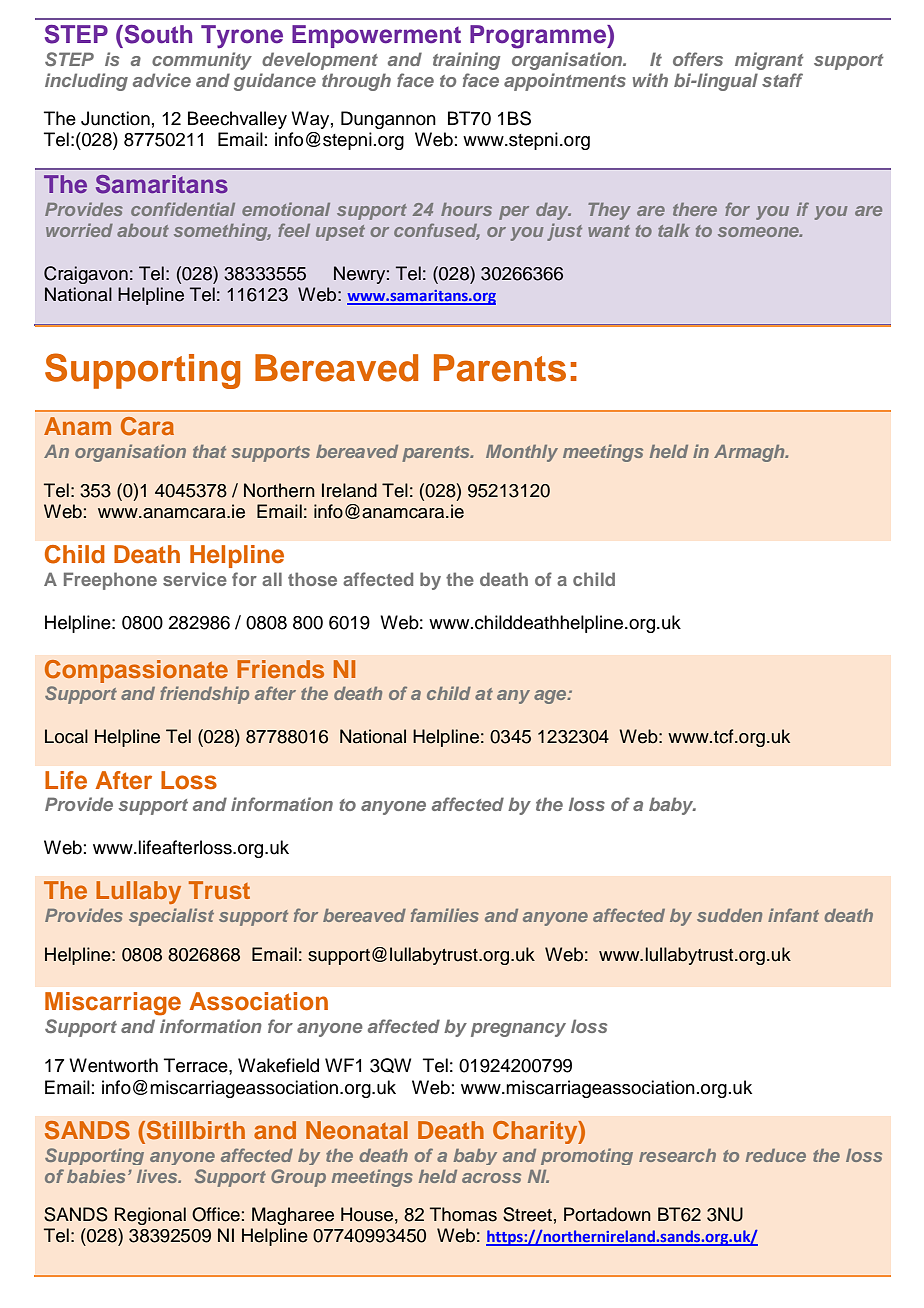  I want to click on advice, so click(162, 80).
